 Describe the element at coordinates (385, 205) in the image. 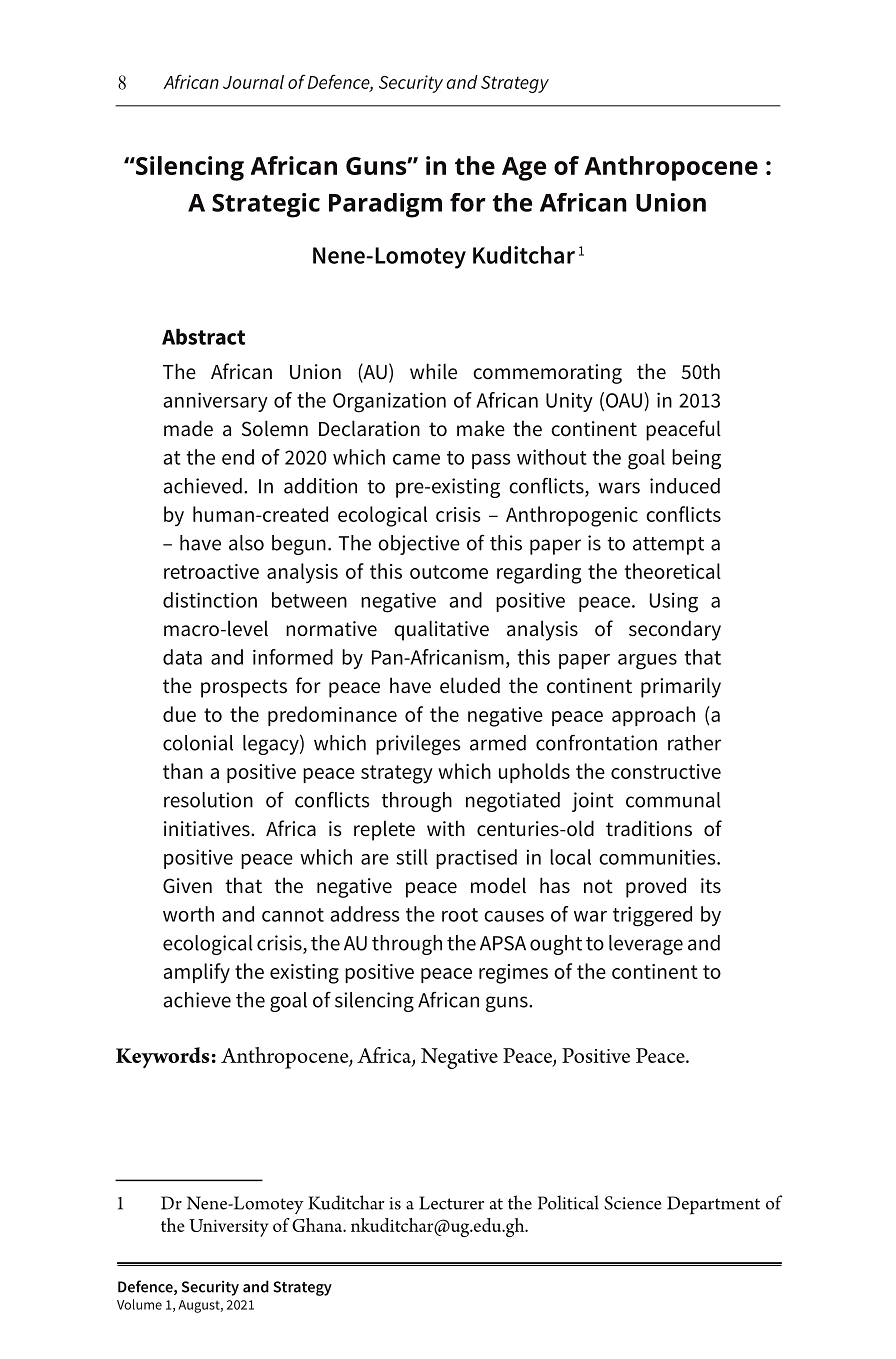

I see `Paradigm` at that location.
